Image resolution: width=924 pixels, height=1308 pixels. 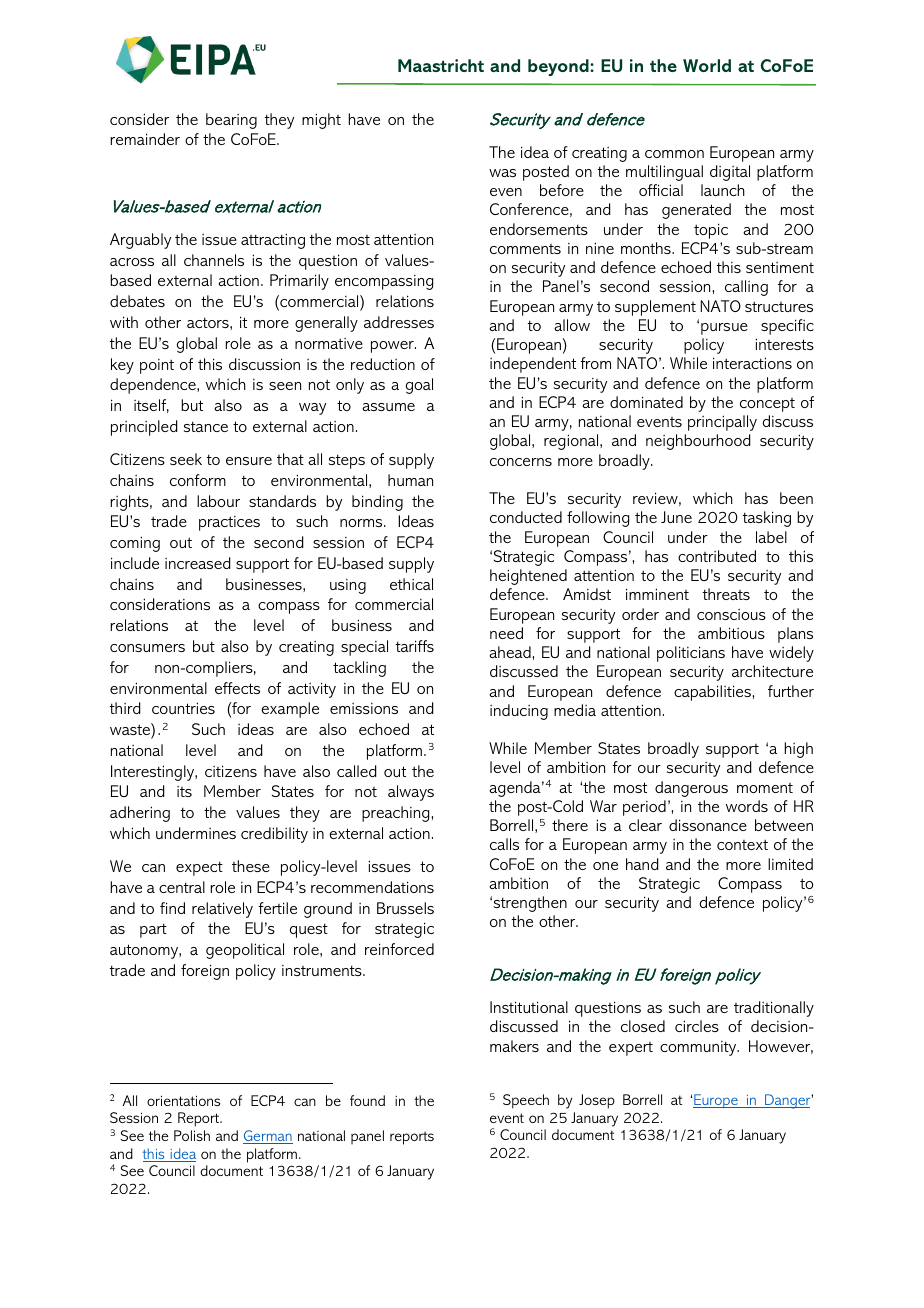 What do you see at coordinates (742, 844) in the image?
I see `context` at bounding box center [742, 844].
